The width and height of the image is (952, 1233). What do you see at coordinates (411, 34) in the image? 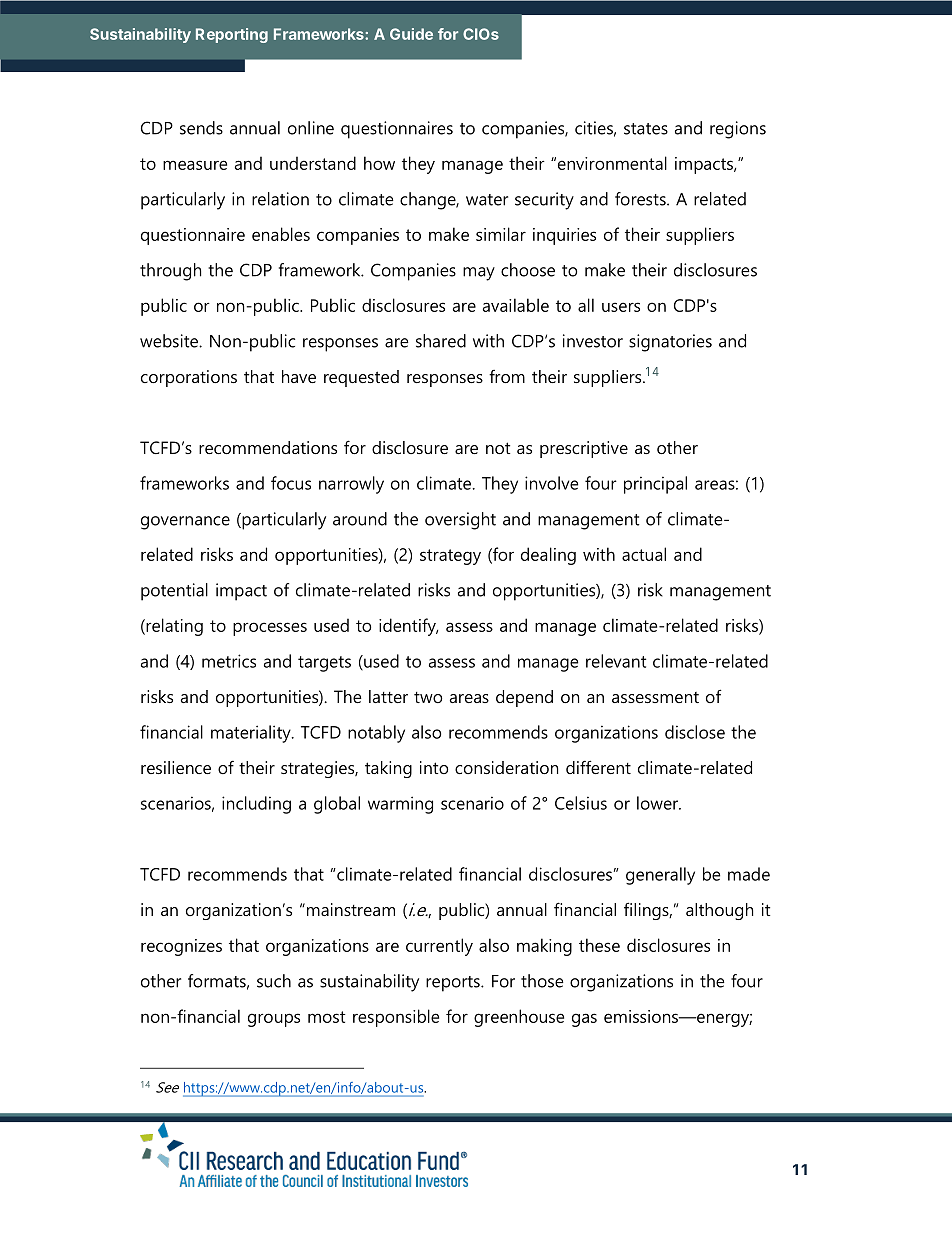
I see `Guide` at bounding box center [411, 34].
